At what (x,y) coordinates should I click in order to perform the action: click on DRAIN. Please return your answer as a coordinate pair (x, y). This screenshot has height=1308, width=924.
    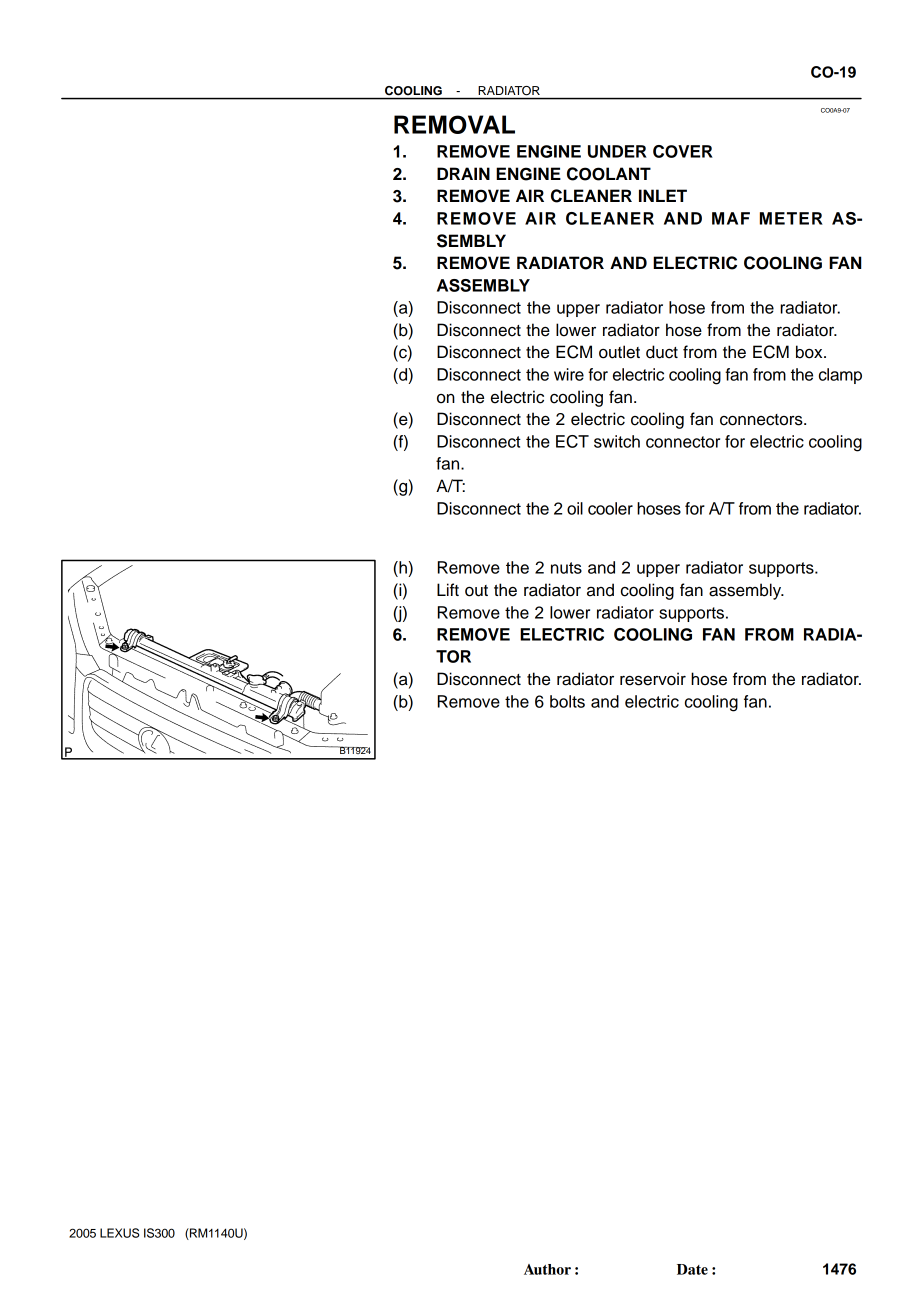
    Looking at the image, I should click on (463, 173).
